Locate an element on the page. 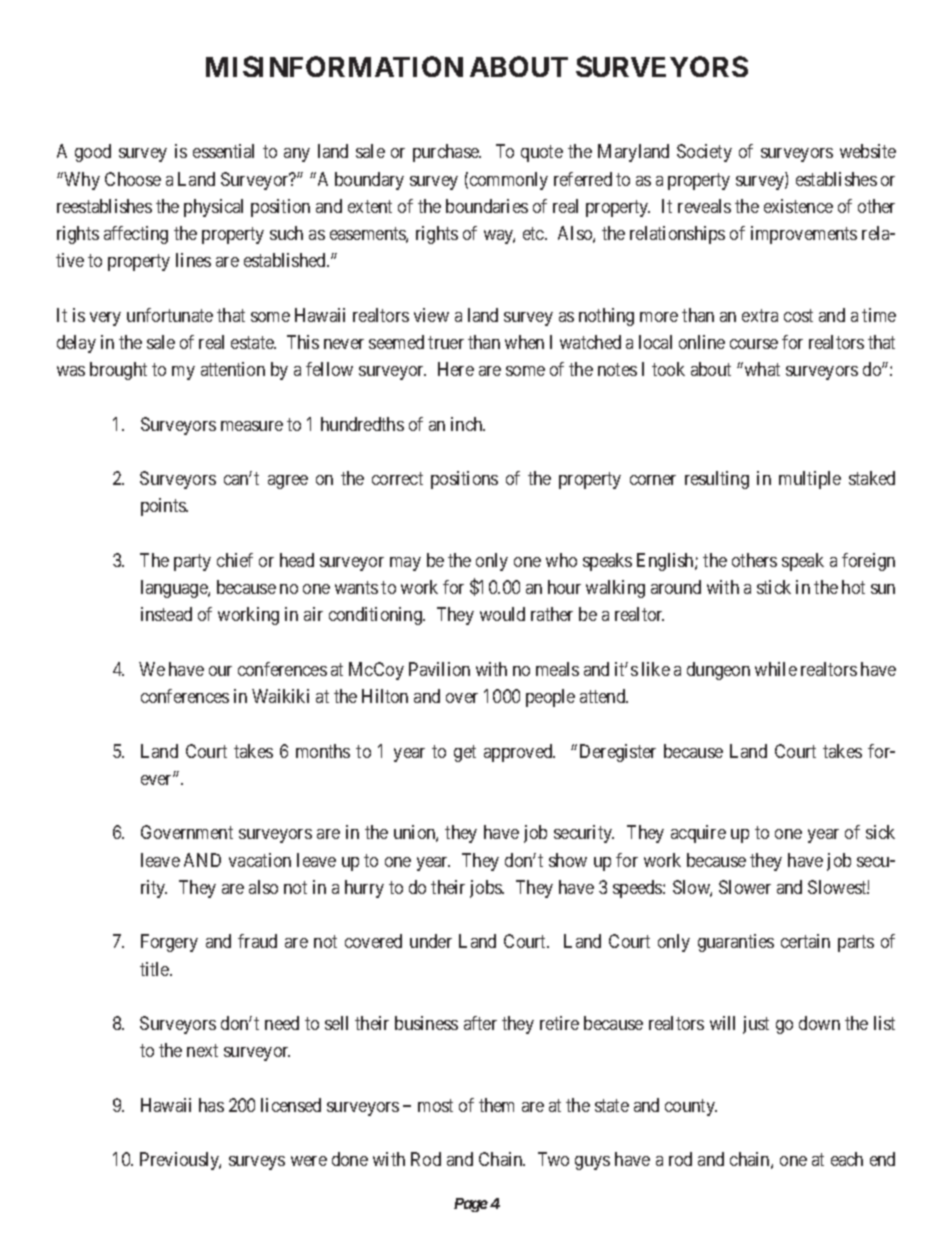 The width and height of the document is (952, 1233). would is located at coordinates (502, 614).
